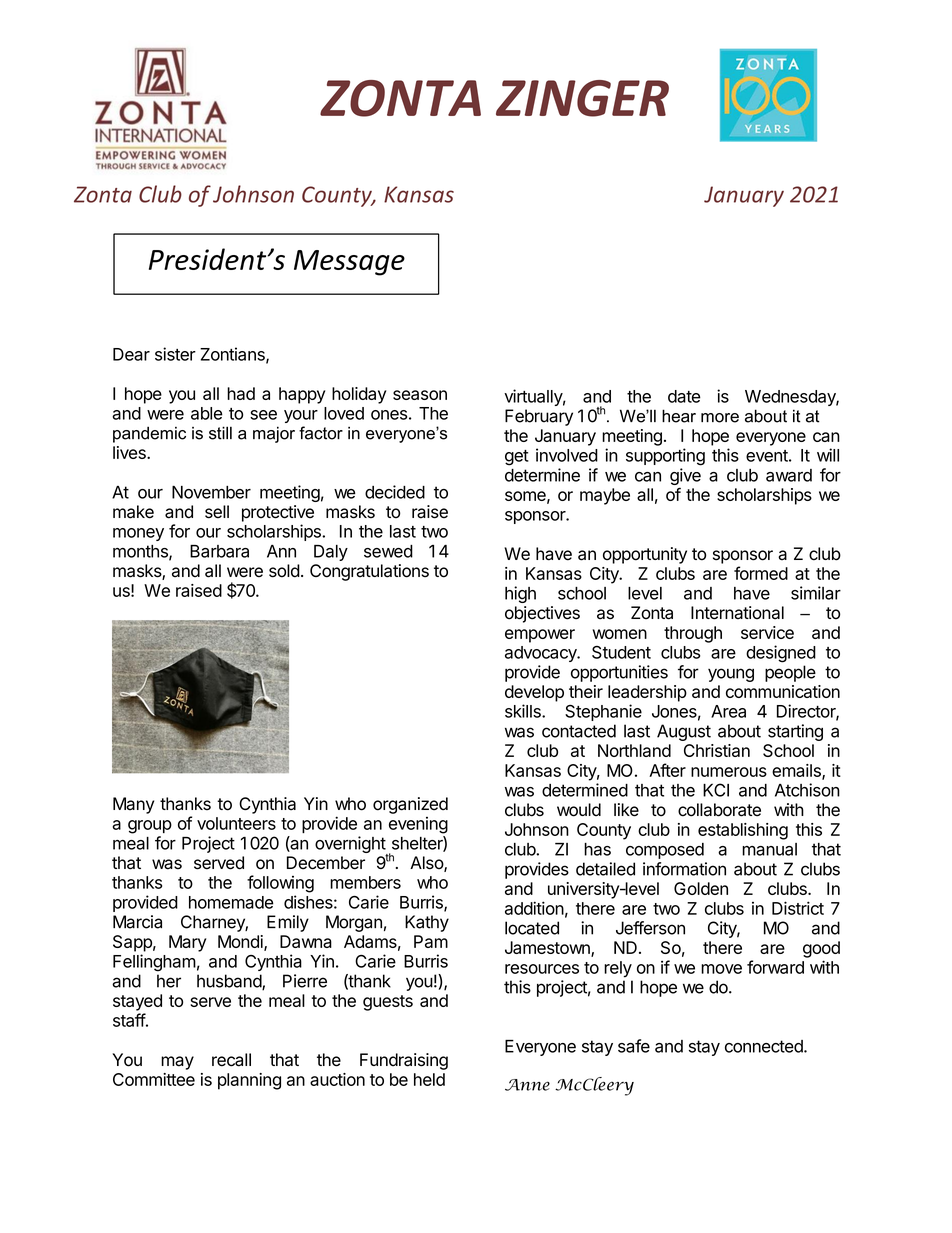  I want to click on young, so click(731, 675).
